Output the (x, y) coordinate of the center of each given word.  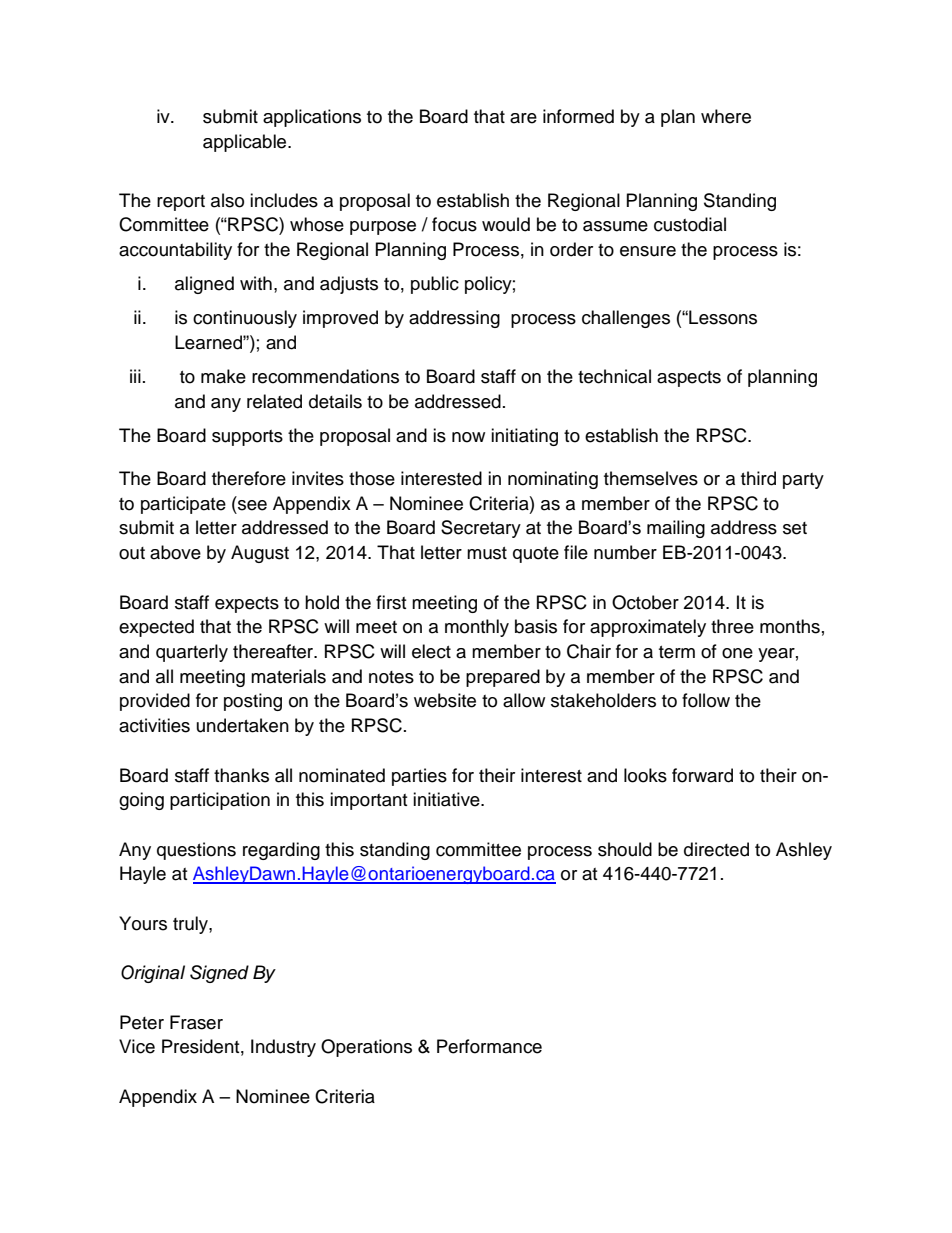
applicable (246, 143)
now (468, 437)
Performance (489, 1046)
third (758, 478)
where (726, 116)
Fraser (196, 1022)
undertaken (243, 725)
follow (706, 700)
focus (454, 224)
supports (247, 438)
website (445, 700)
